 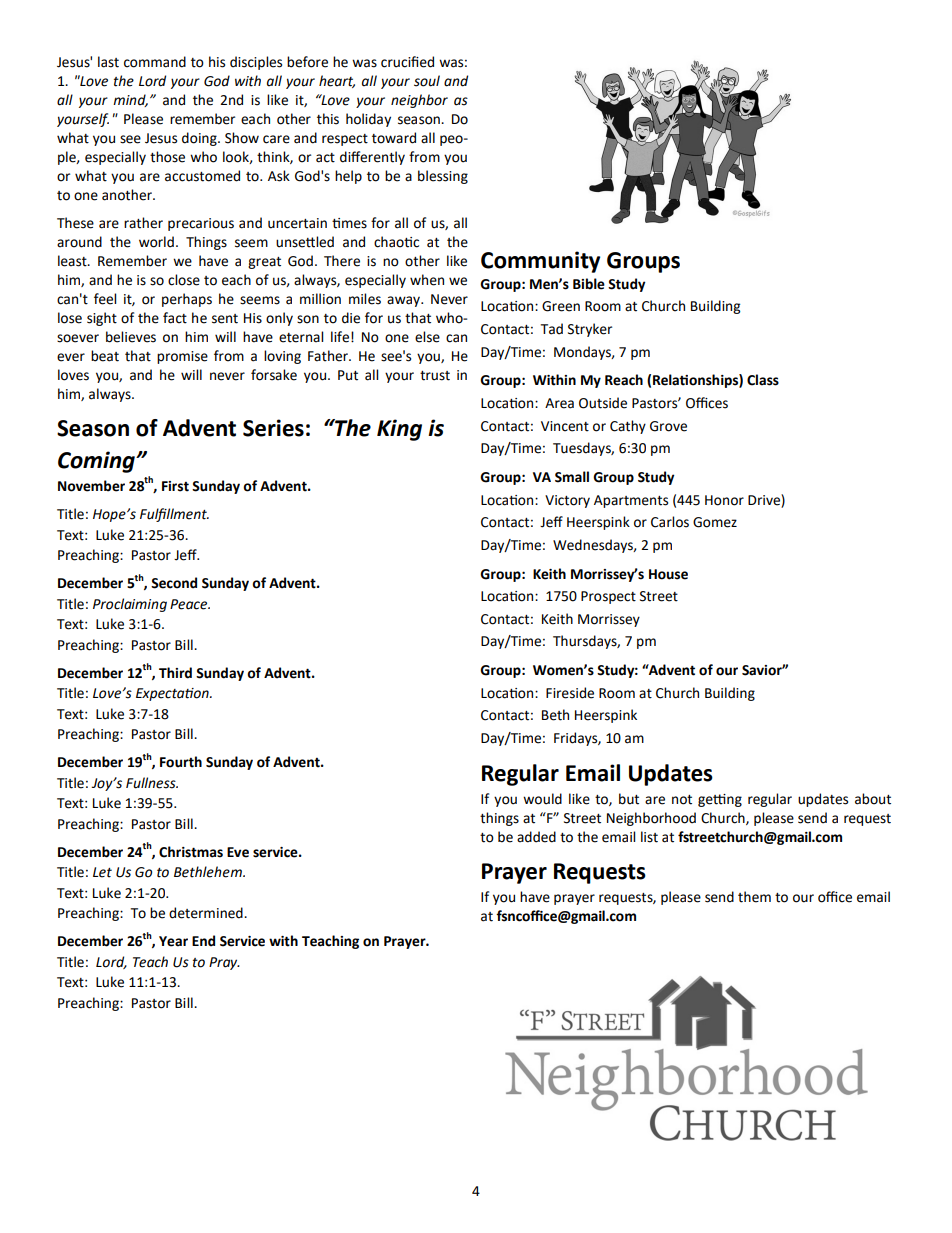 I want to click on Victory, so click(x=567, y=501).
